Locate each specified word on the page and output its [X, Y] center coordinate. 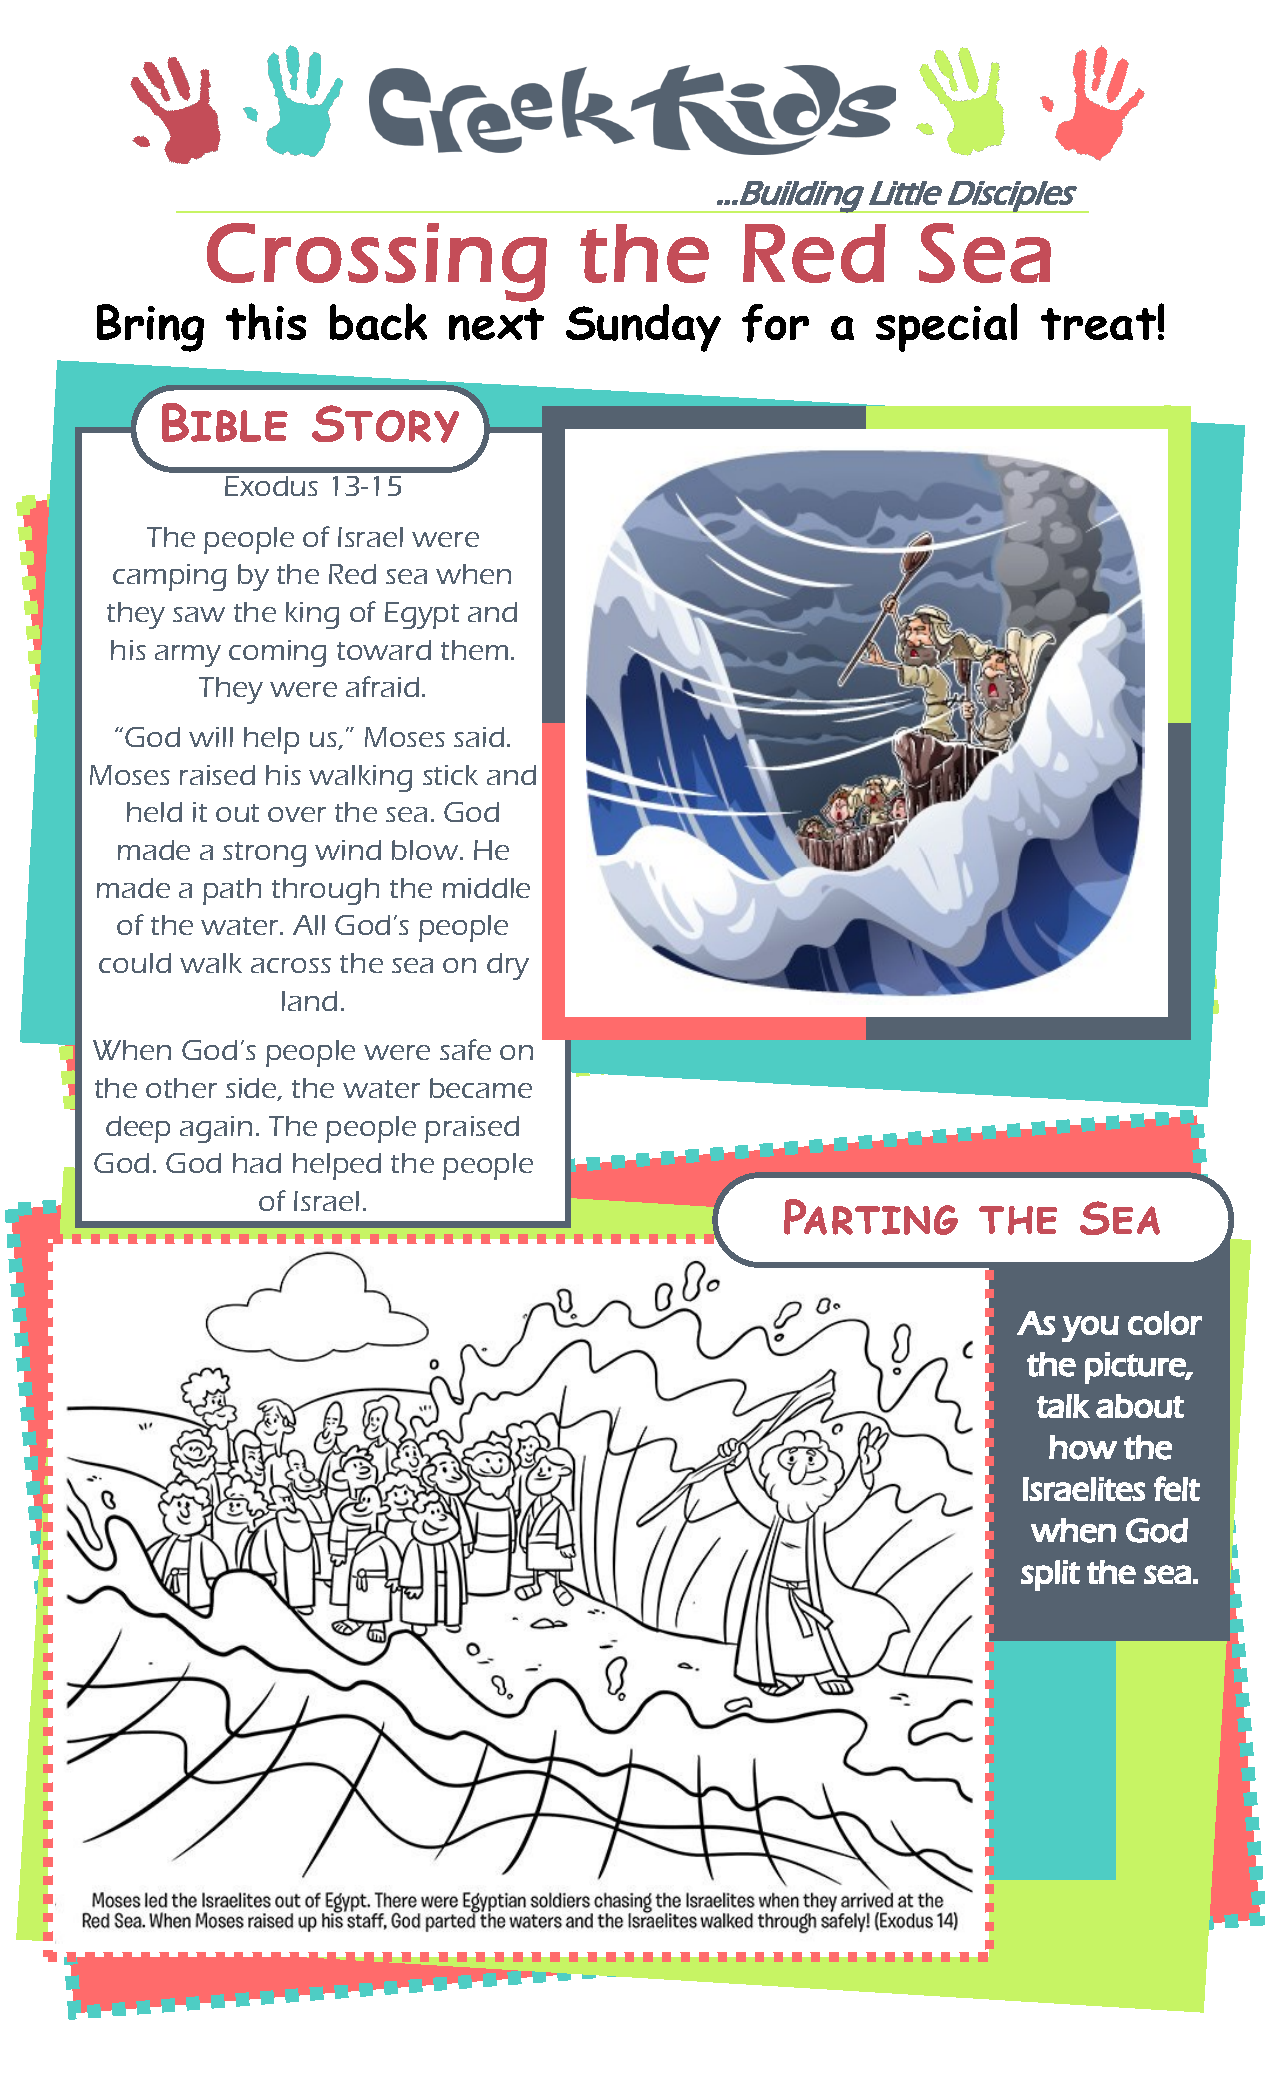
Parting [871, 1217]
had [257, 1163]
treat [1098, 324]
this [266, 321]
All [309, 925]
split [1050, 1575]
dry [508, 966]
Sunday [643, 328]
